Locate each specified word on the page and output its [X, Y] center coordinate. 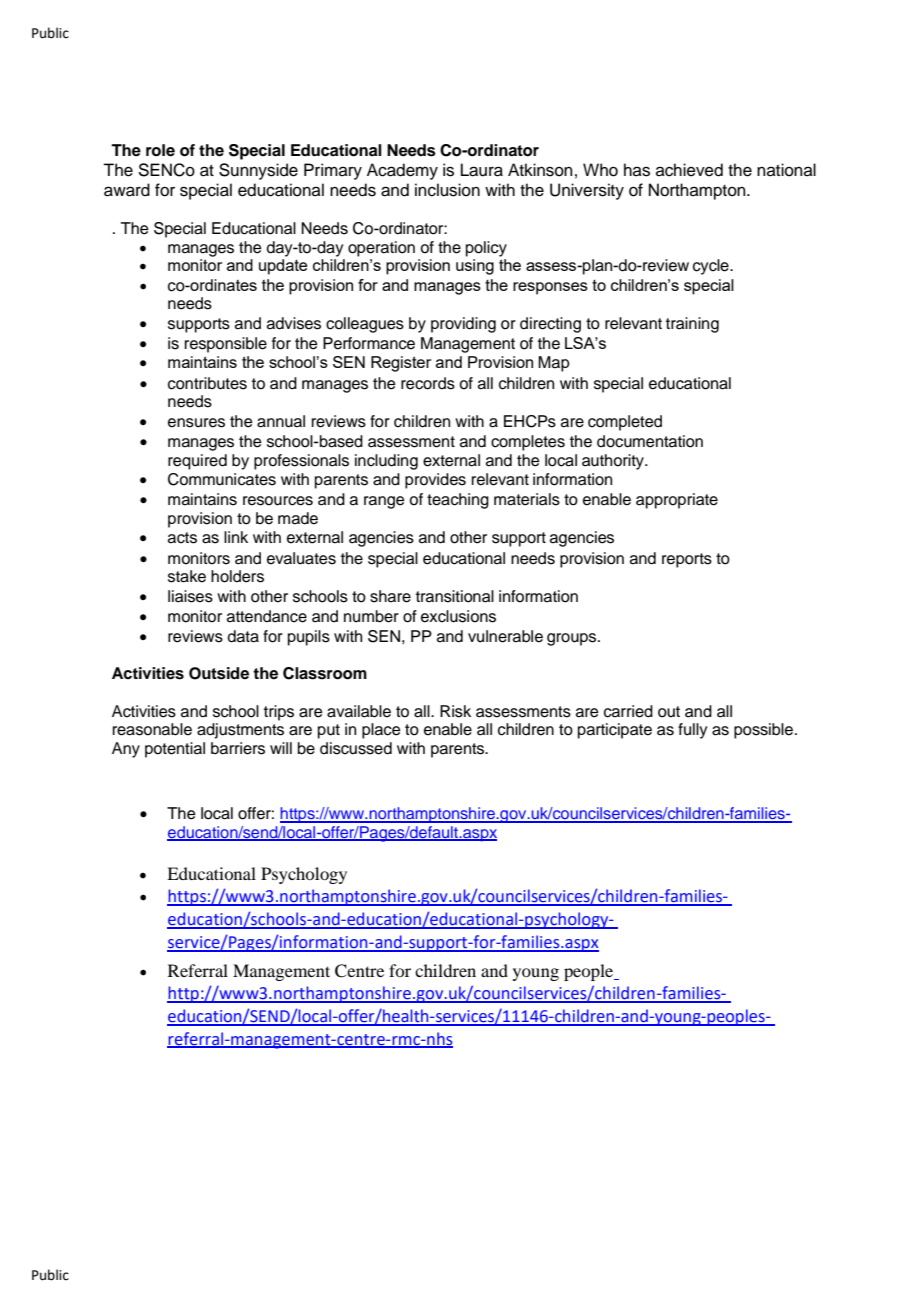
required [197, 462]
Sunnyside [258, 171]
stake [187, 576]
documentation [650, 441]
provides [435, 481]
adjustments [240, 731]
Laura [482, 170]
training [692, 325]
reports [687, 560]
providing [463, 325]
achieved [689, 170]
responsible [226, 345]
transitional [455, 596]
